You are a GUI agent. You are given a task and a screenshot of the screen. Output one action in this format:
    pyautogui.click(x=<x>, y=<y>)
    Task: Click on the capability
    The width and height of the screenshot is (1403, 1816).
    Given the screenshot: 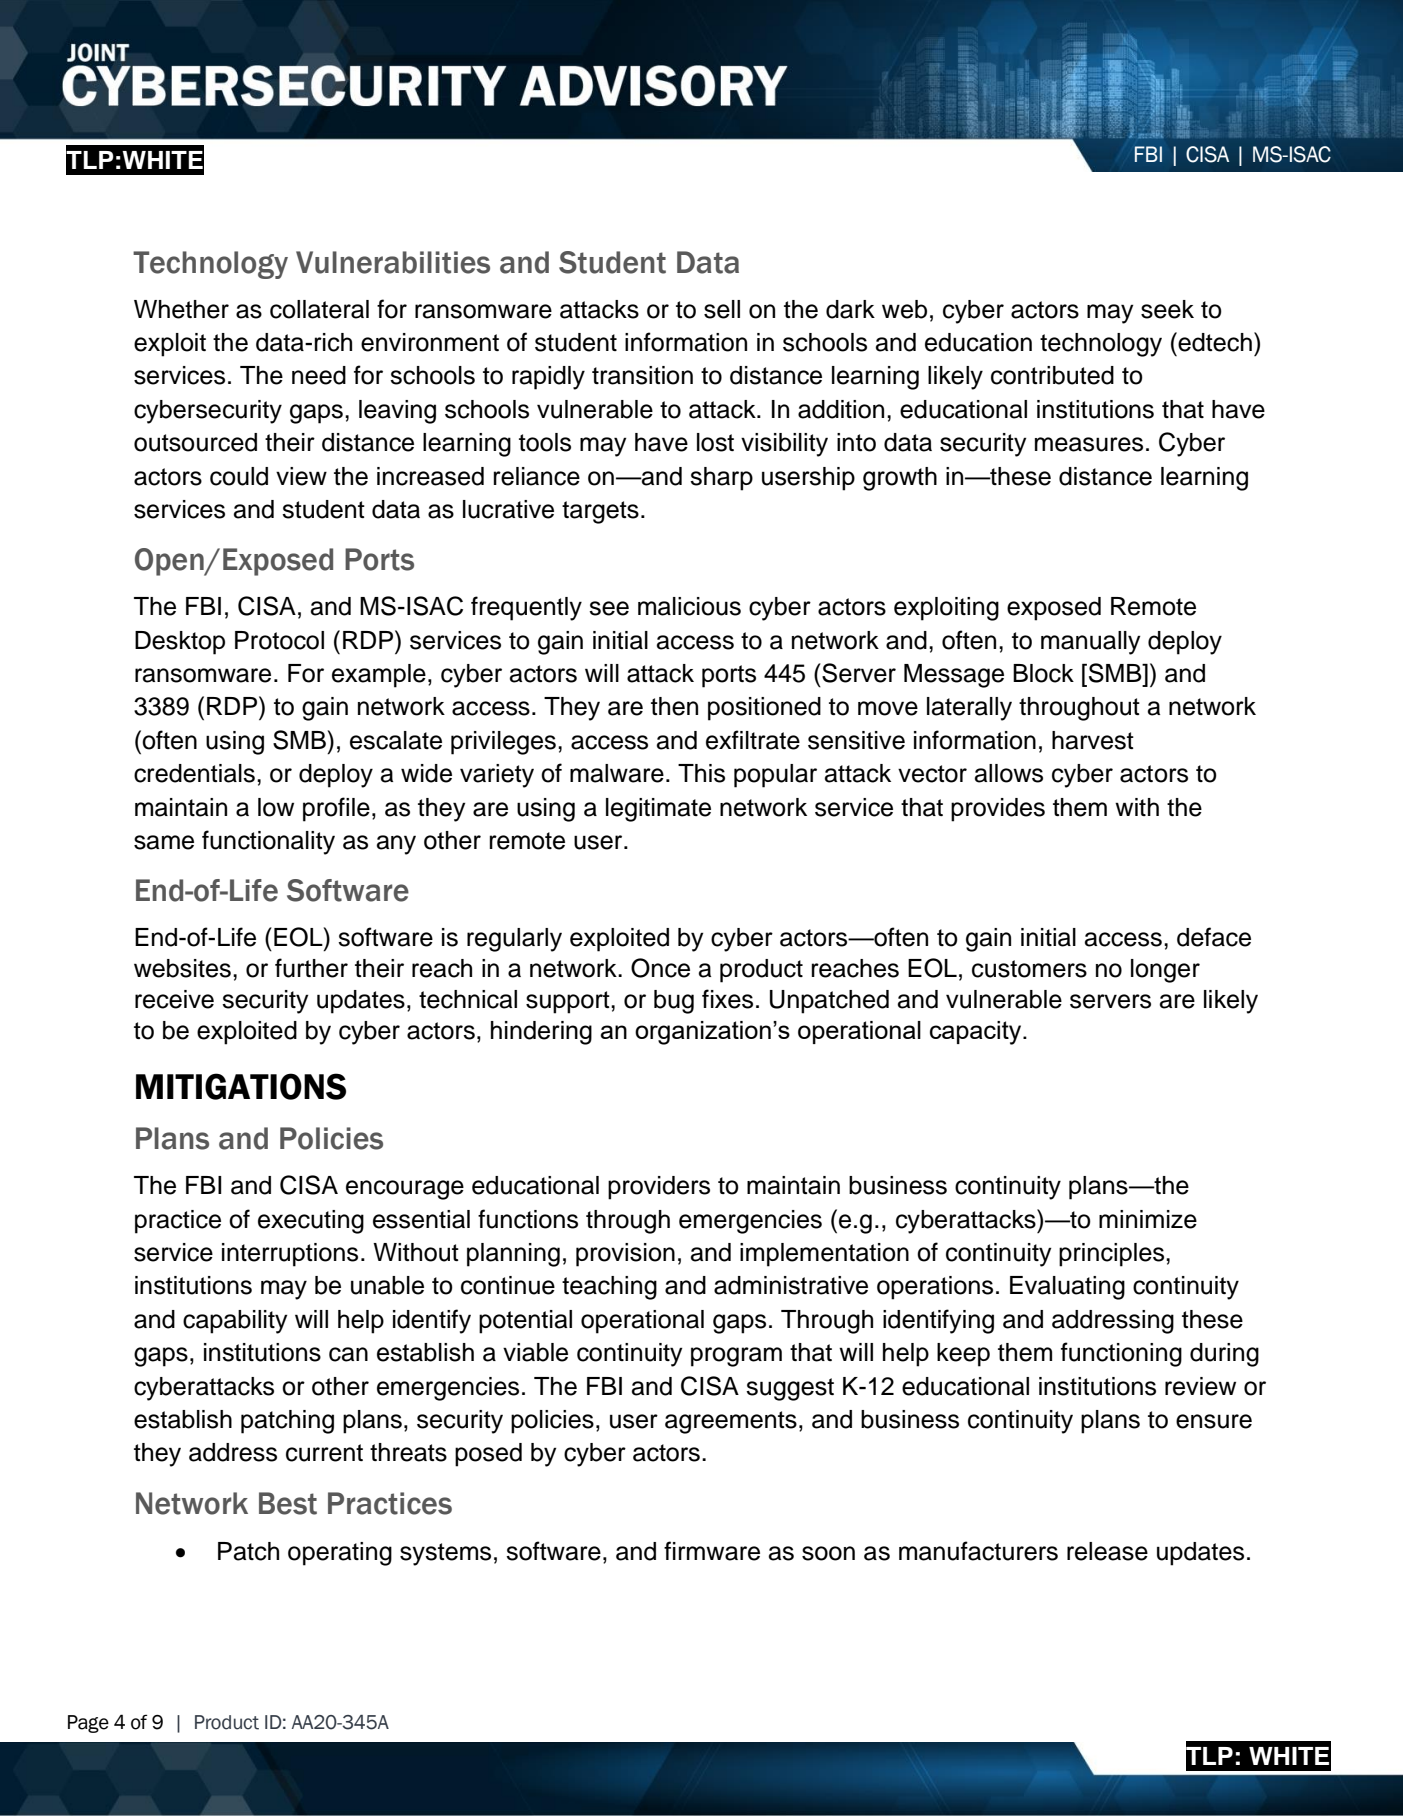 What is the action you would take?
    pyautogui.click(x=235, y=1322)
